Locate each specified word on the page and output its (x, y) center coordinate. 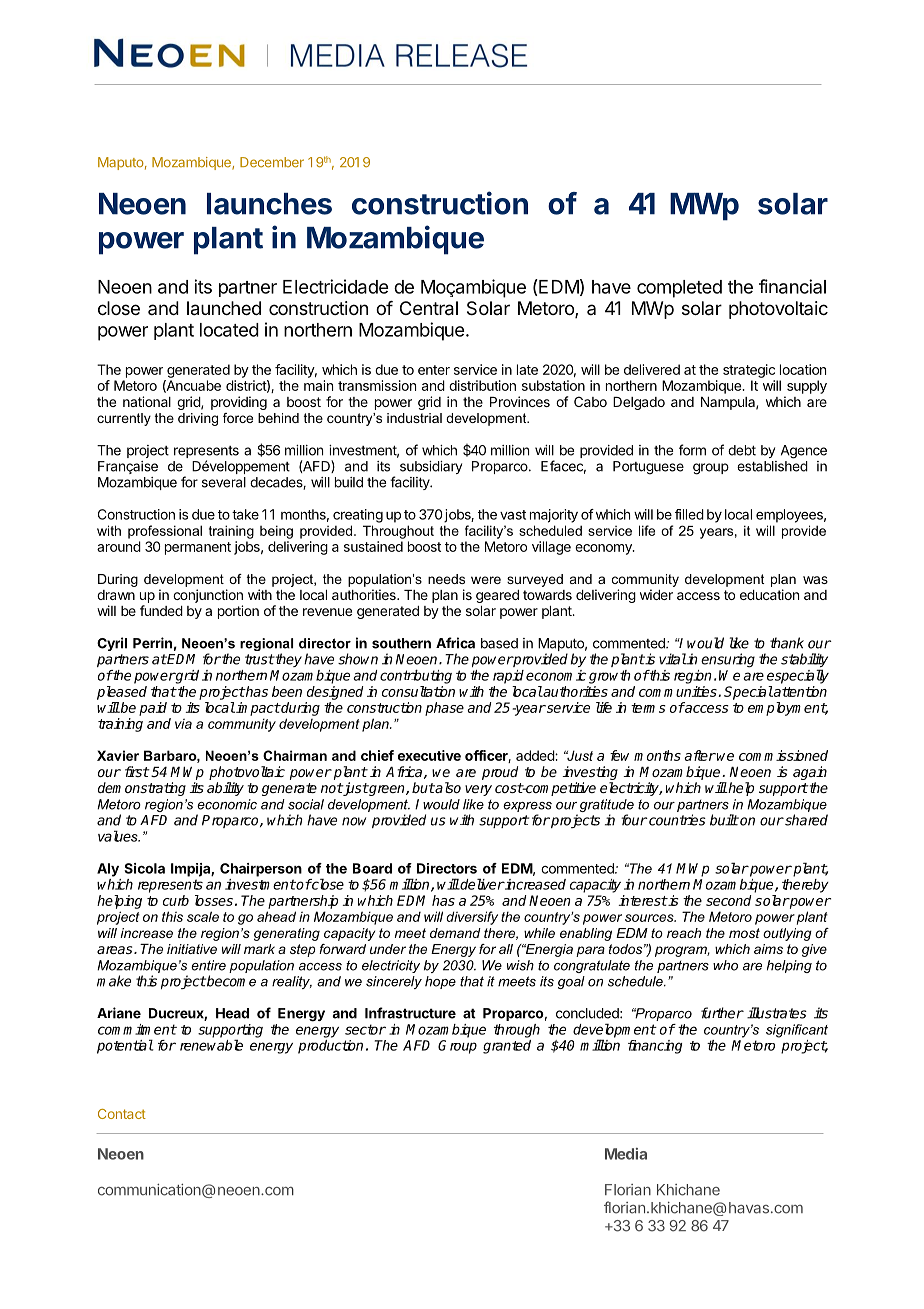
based (499, 643)
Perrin (152, 643)
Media (626, 1154)
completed (679, 289)
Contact (122, 1114)
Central (429, 308)
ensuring (728, 660)
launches (269, 204)
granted (507, 1047)
